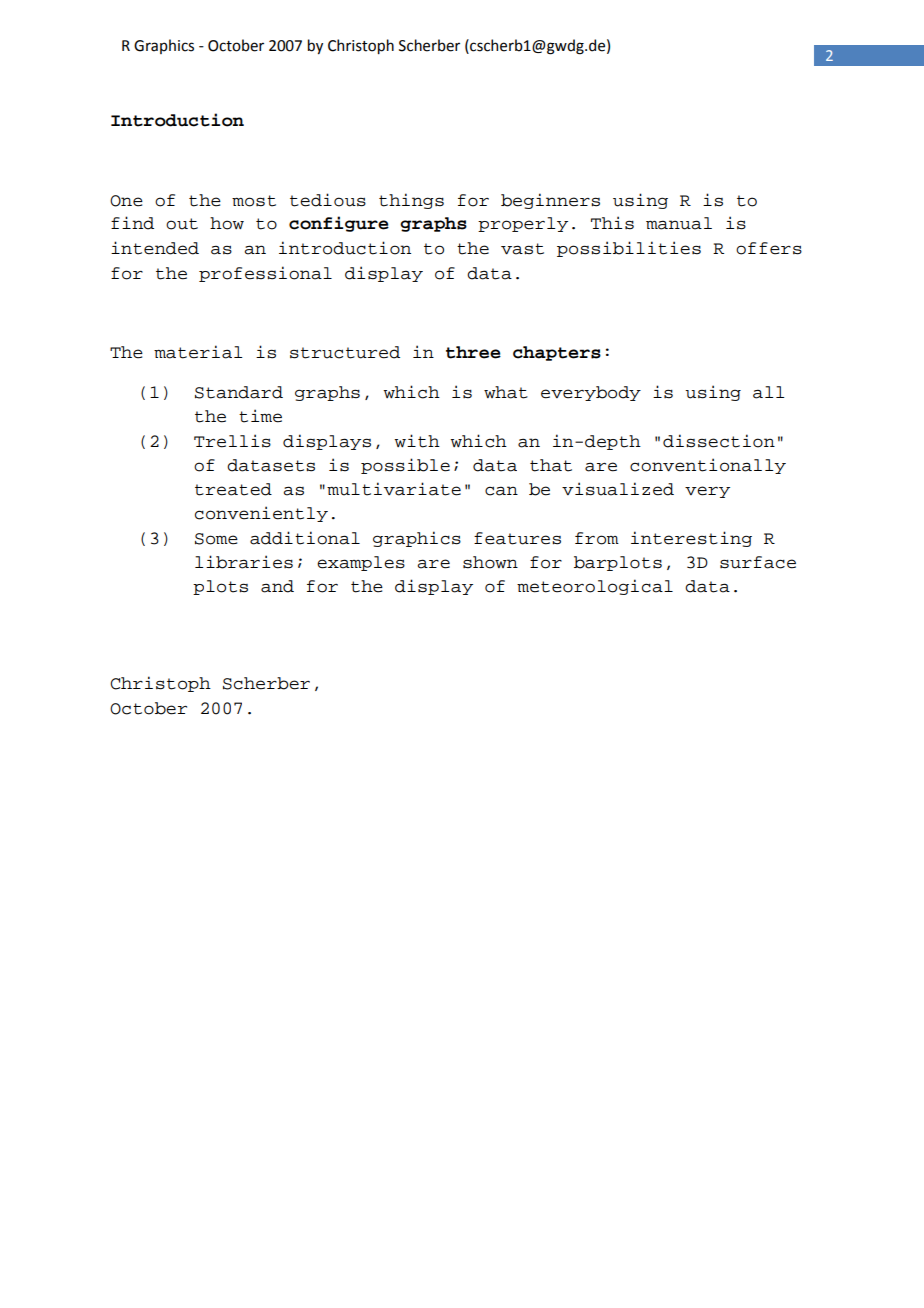 This screenshot has width=924, height=1308. I want to click on things, so click(411, 201).
